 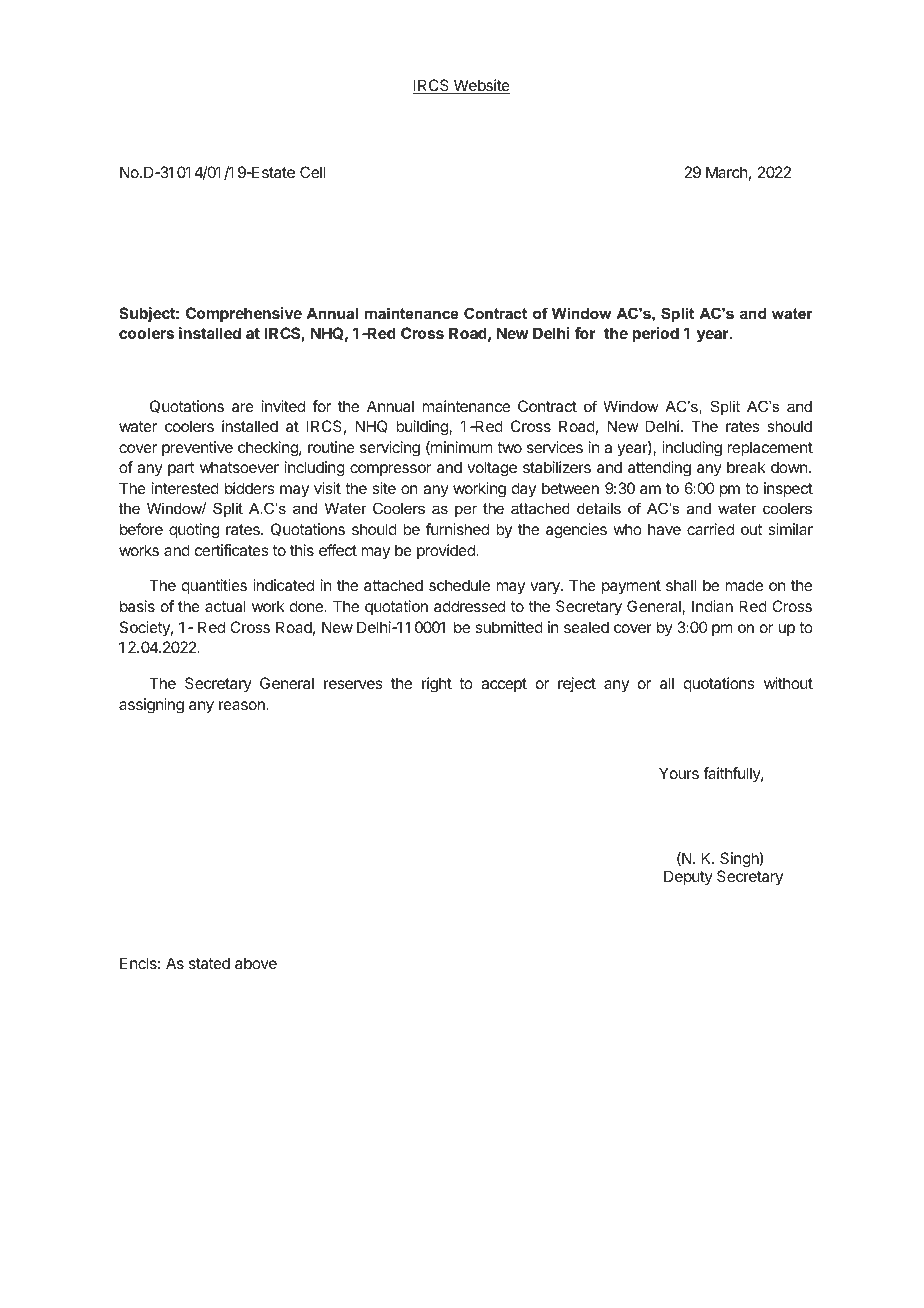 What do you see at coordinates (492, 469) in the screenshot?
I see `voltage` at bounding box center [492, 469].
